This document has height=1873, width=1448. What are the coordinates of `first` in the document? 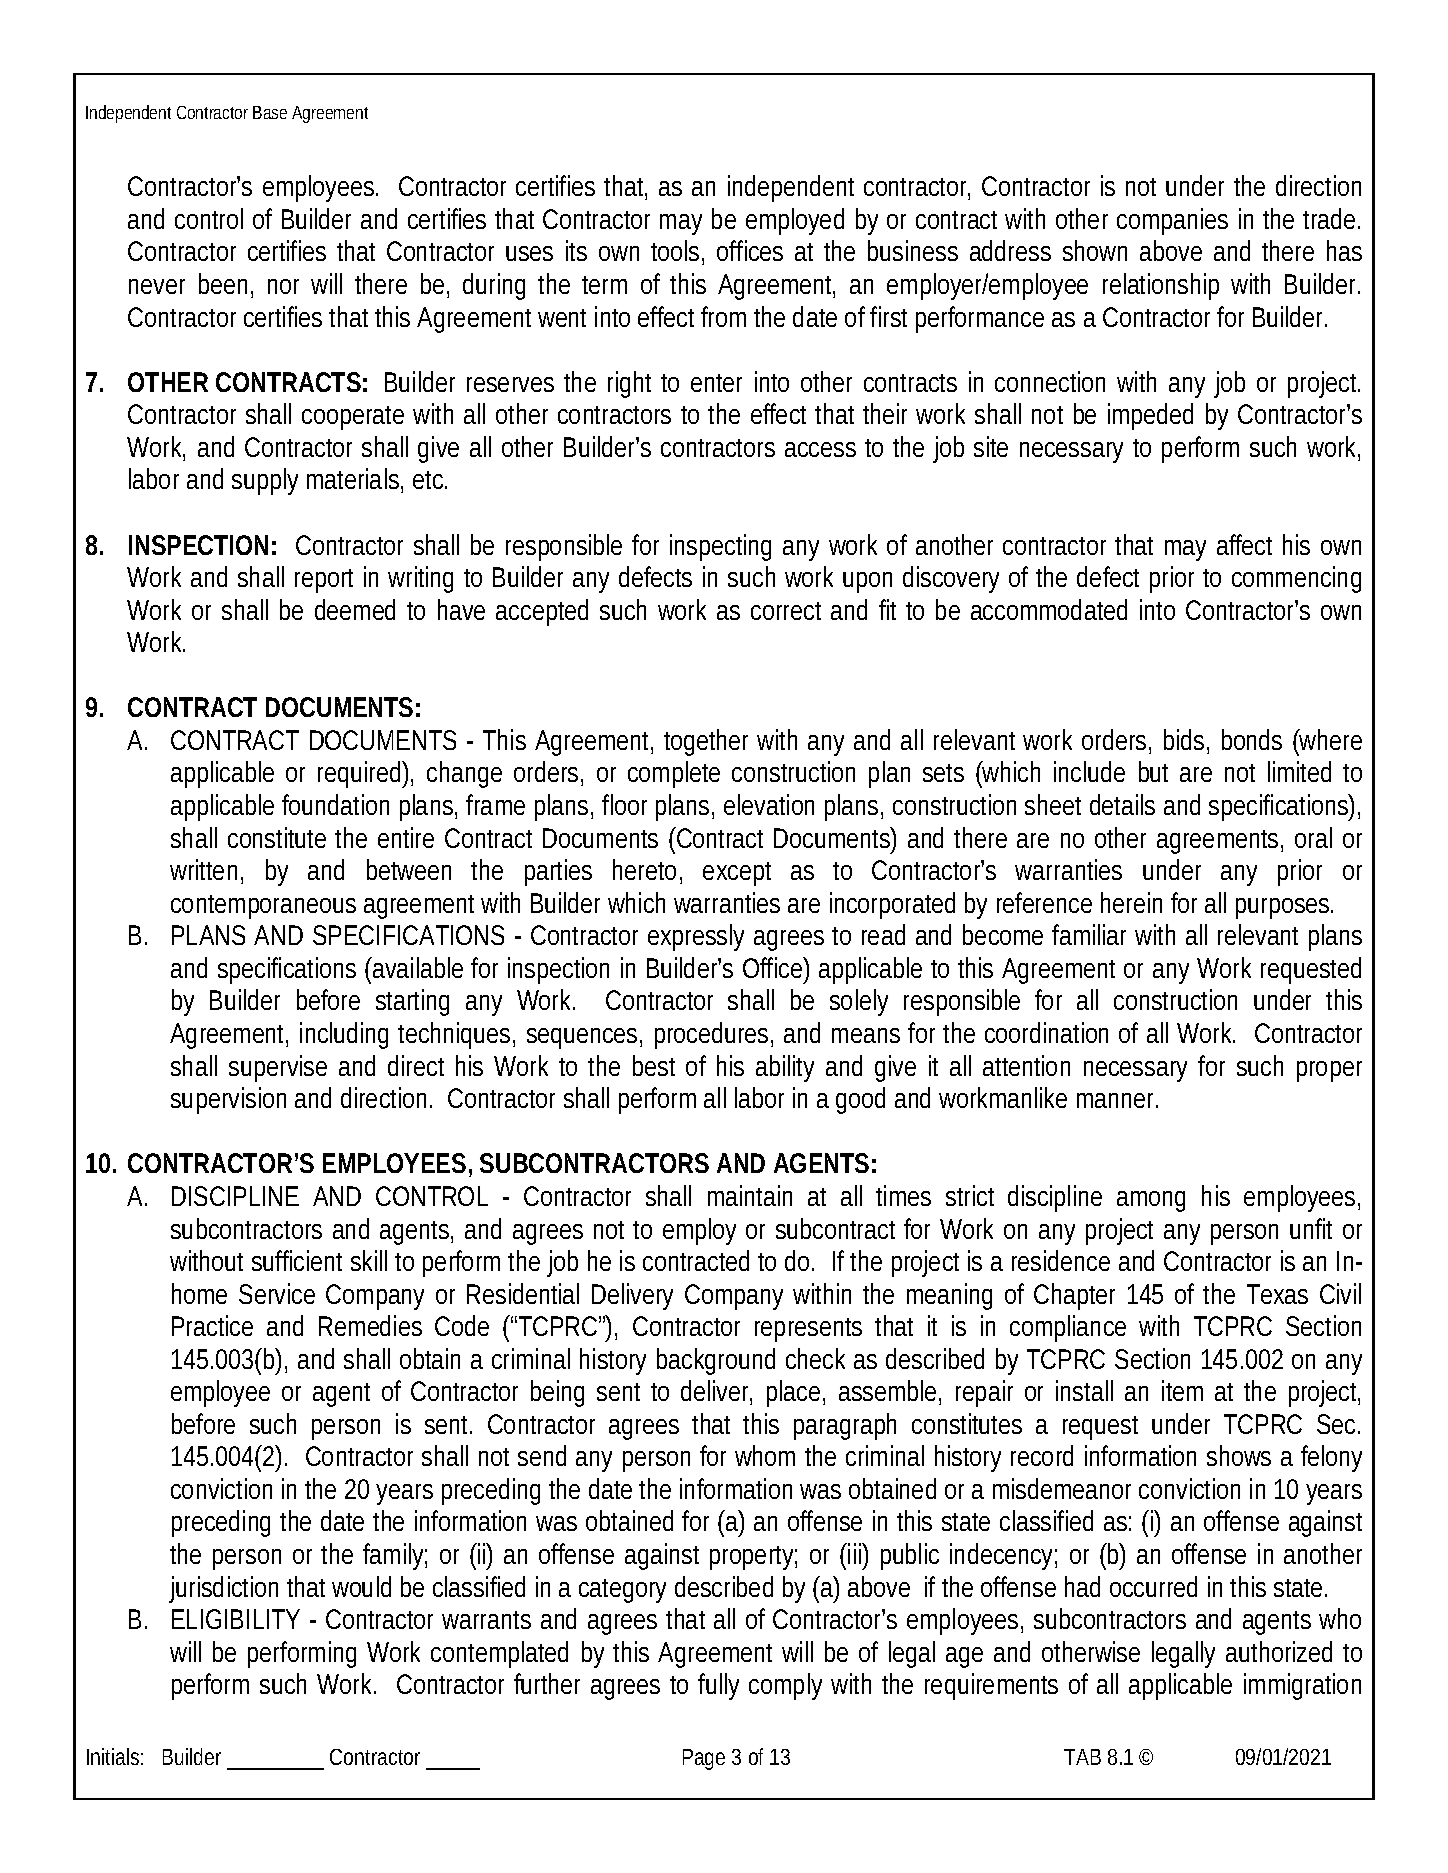 It's located at (888, 316).
